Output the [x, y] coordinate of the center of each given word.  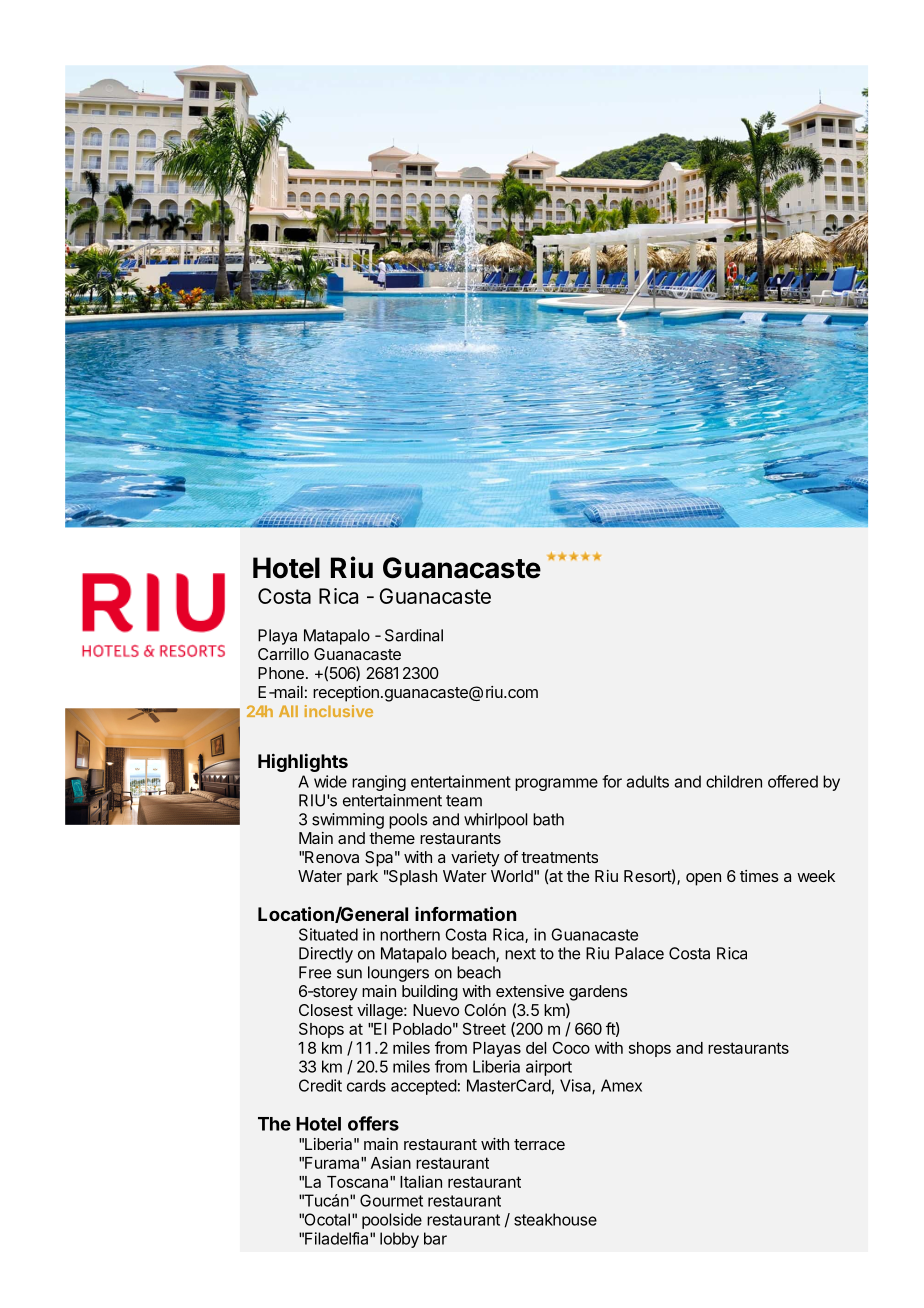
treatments [559, 857]
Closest [326, 1010]
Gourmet [391, 1200]
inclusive [339, 711]
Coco [571, 1048]
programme [556, 784]
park [362, 878]
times [759, 876]
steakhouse [555, 1219]
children [734, 781]
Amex [621, 1085]
